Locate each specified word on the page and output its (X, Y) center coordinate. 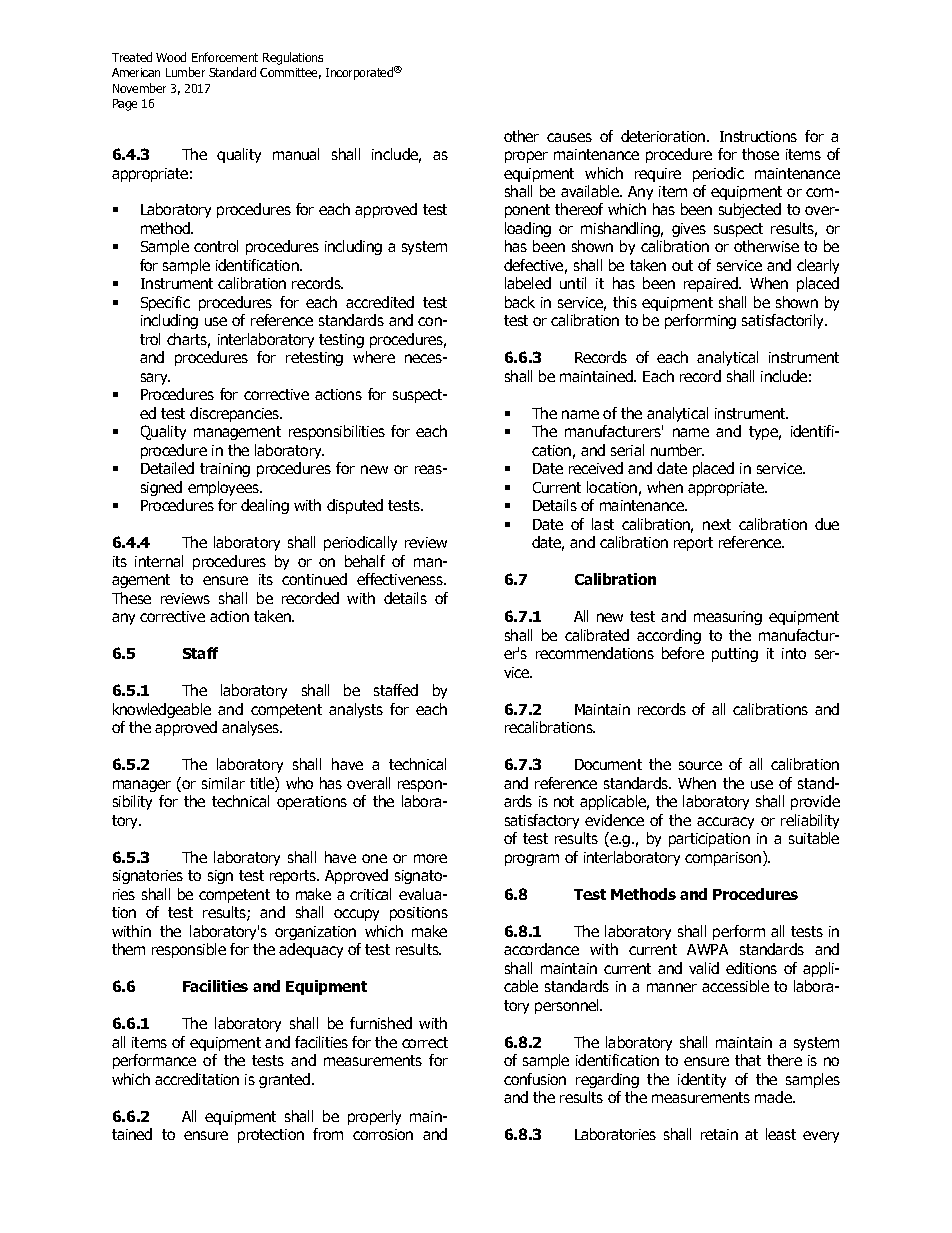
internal (159, 561)
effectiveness (401, 579)
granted (286, 1080)
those (760, 154)
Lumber (185, 72)
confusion (535, 1079)
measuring (728, 618)
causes (569, 137)
